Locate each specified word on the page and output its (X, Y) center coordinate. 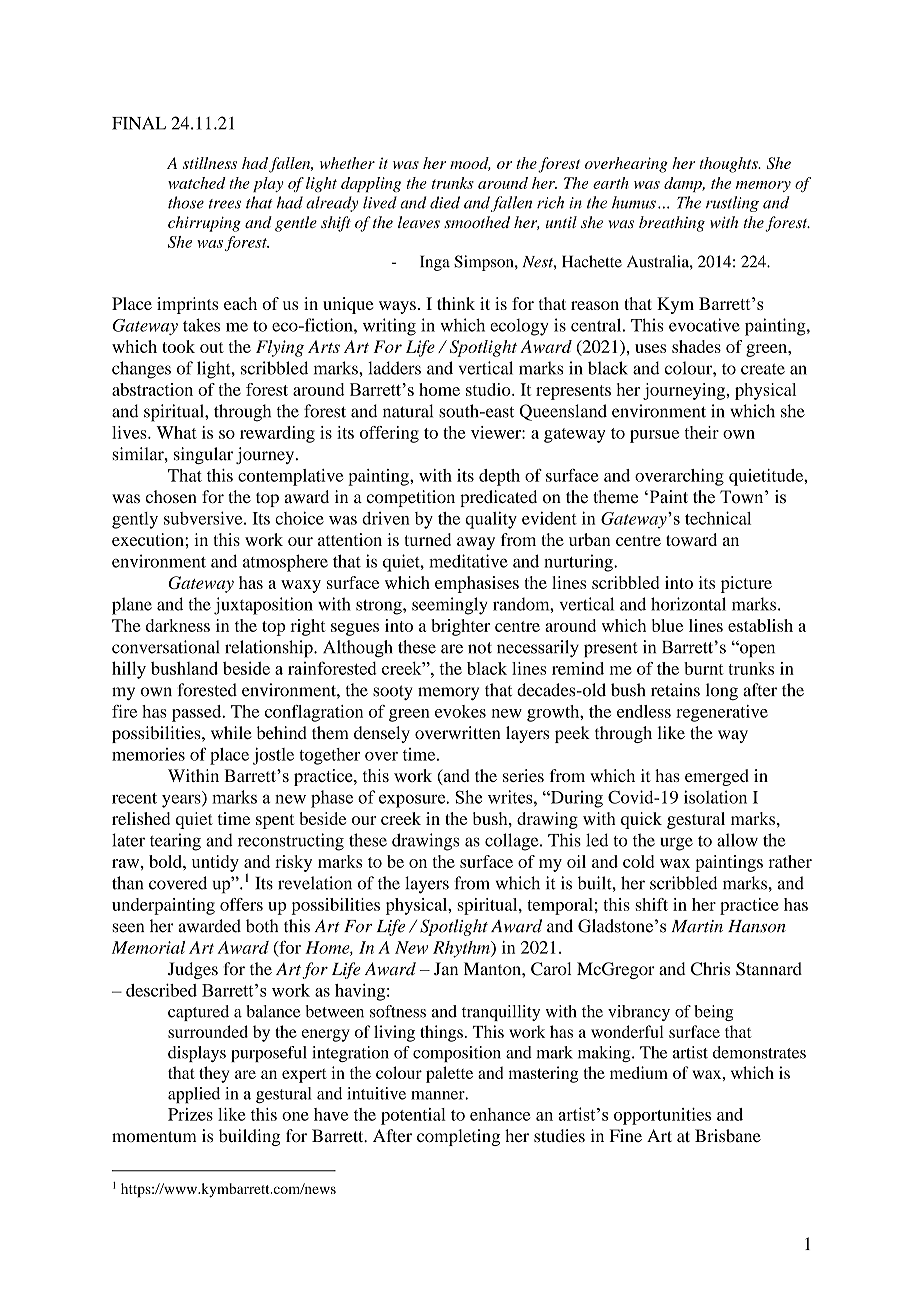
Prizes (190, 1114)
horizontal (688, 604)
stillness (210, 163)
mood (470, 164)
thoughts (729, 165)
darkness (178, 625)
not (480, 648)
